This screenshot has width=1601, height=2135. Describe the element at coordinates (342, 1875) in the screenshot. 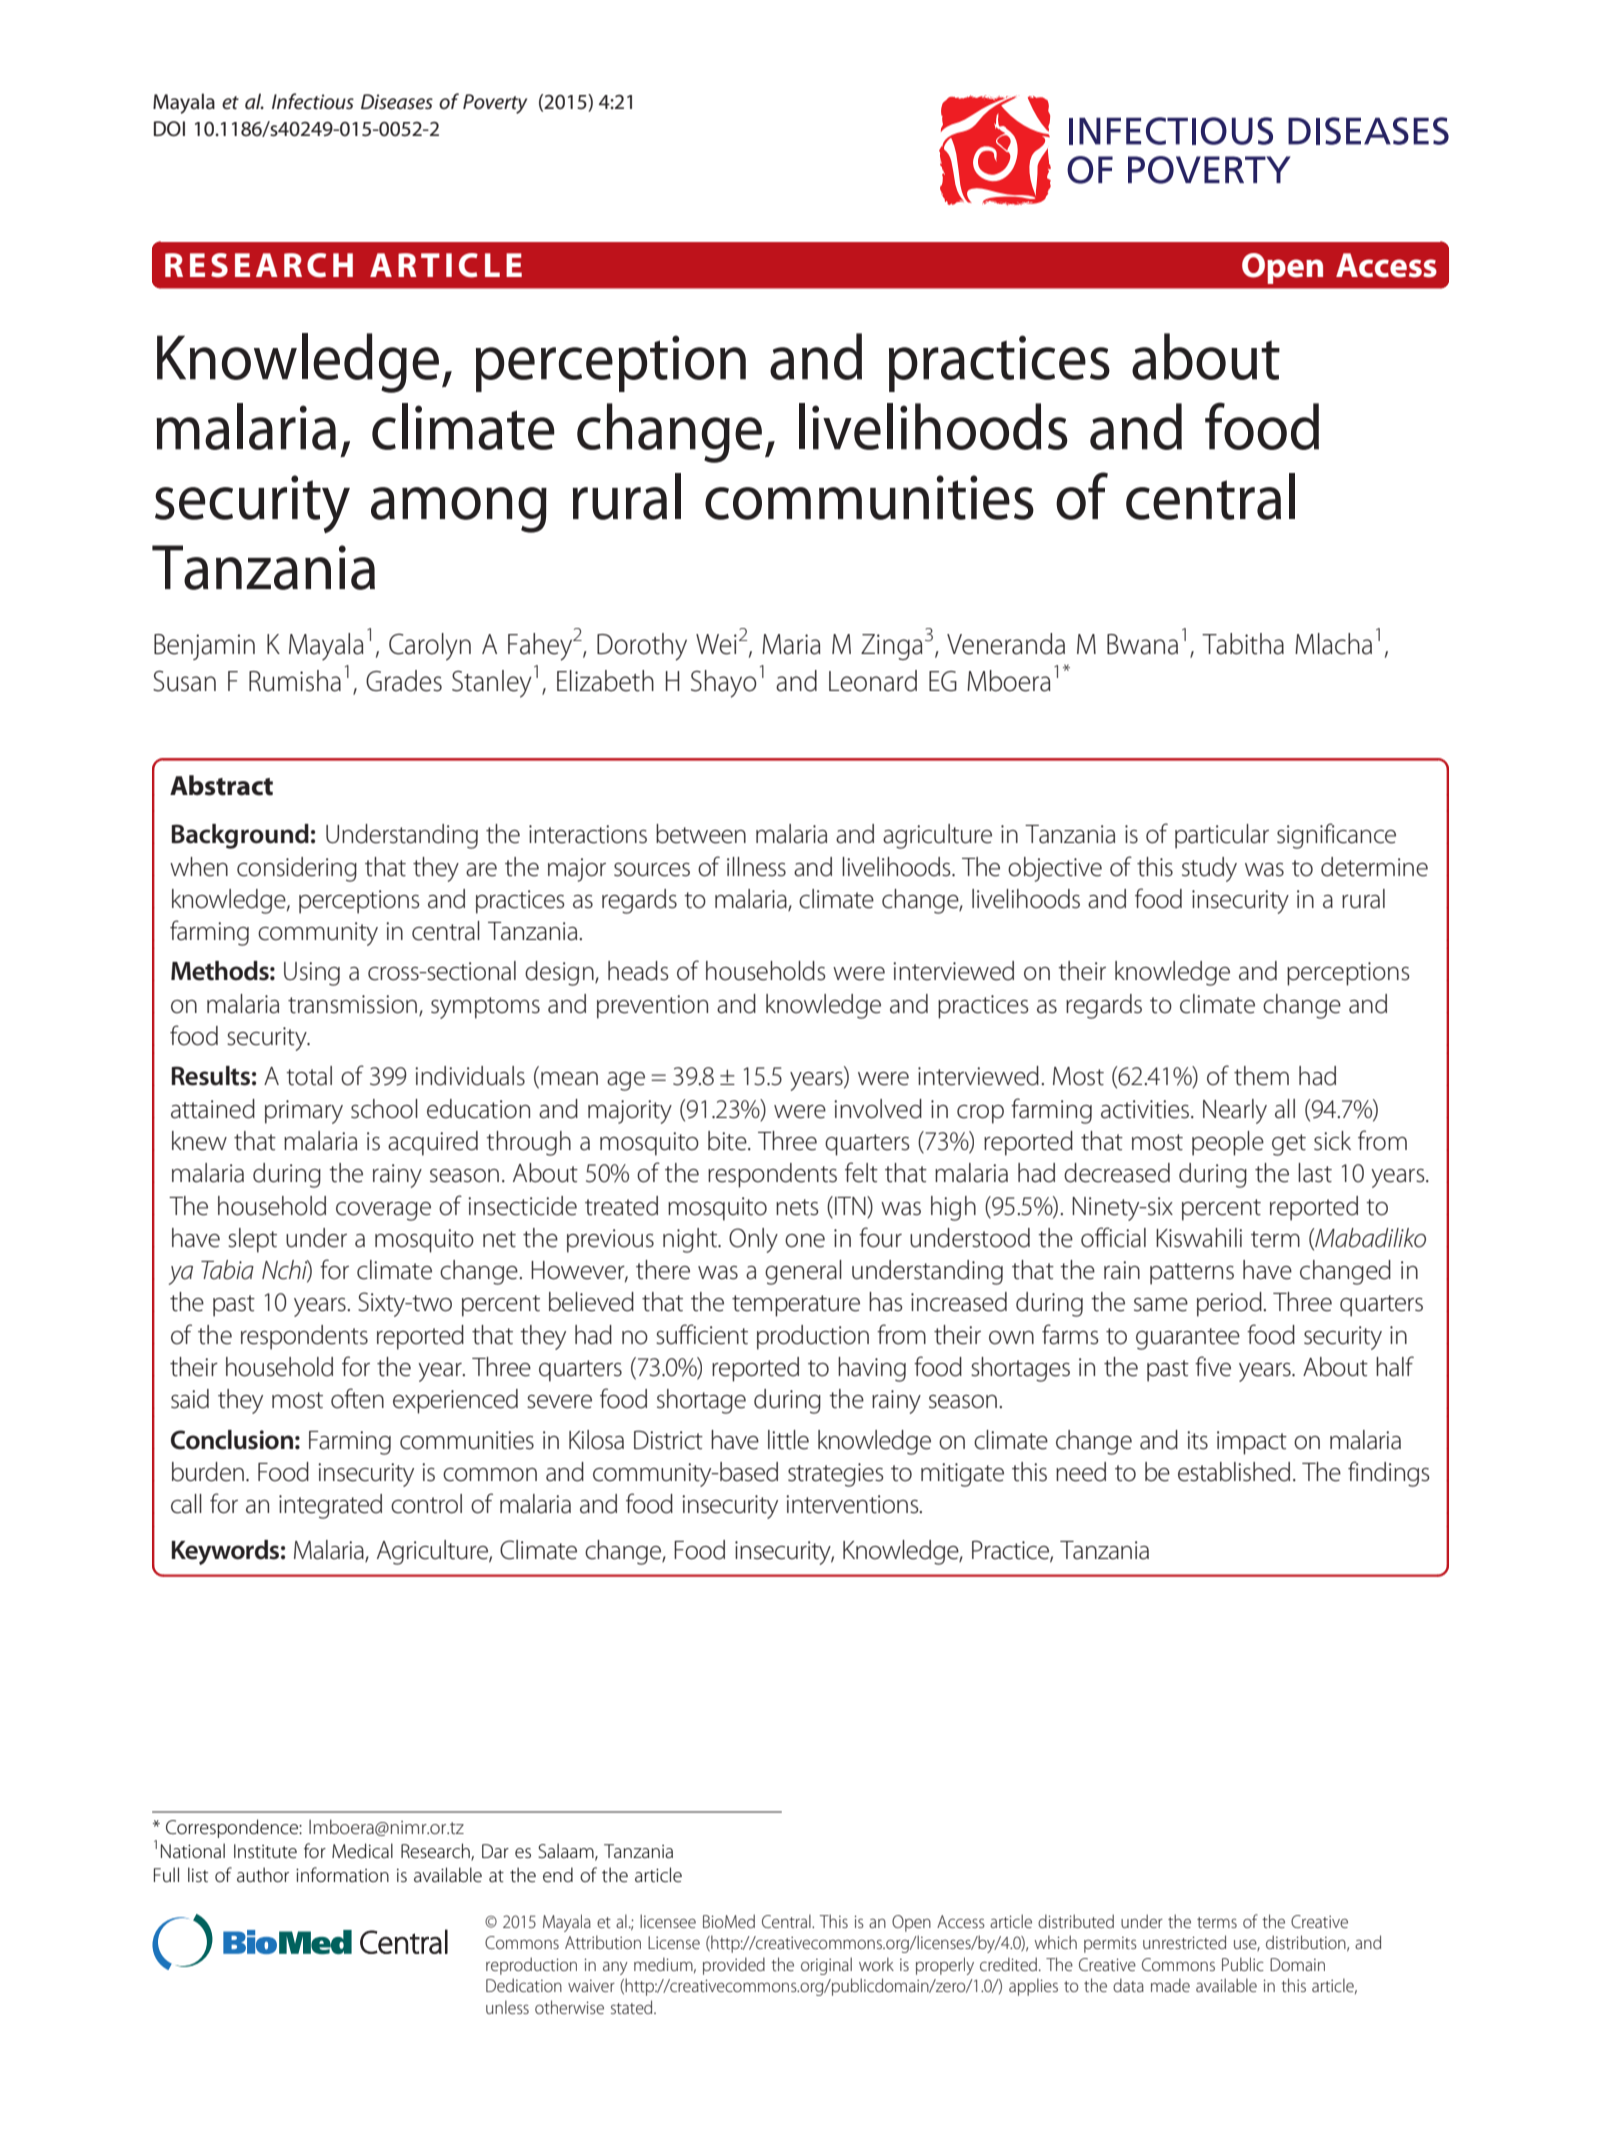

I see `information` at that location.
